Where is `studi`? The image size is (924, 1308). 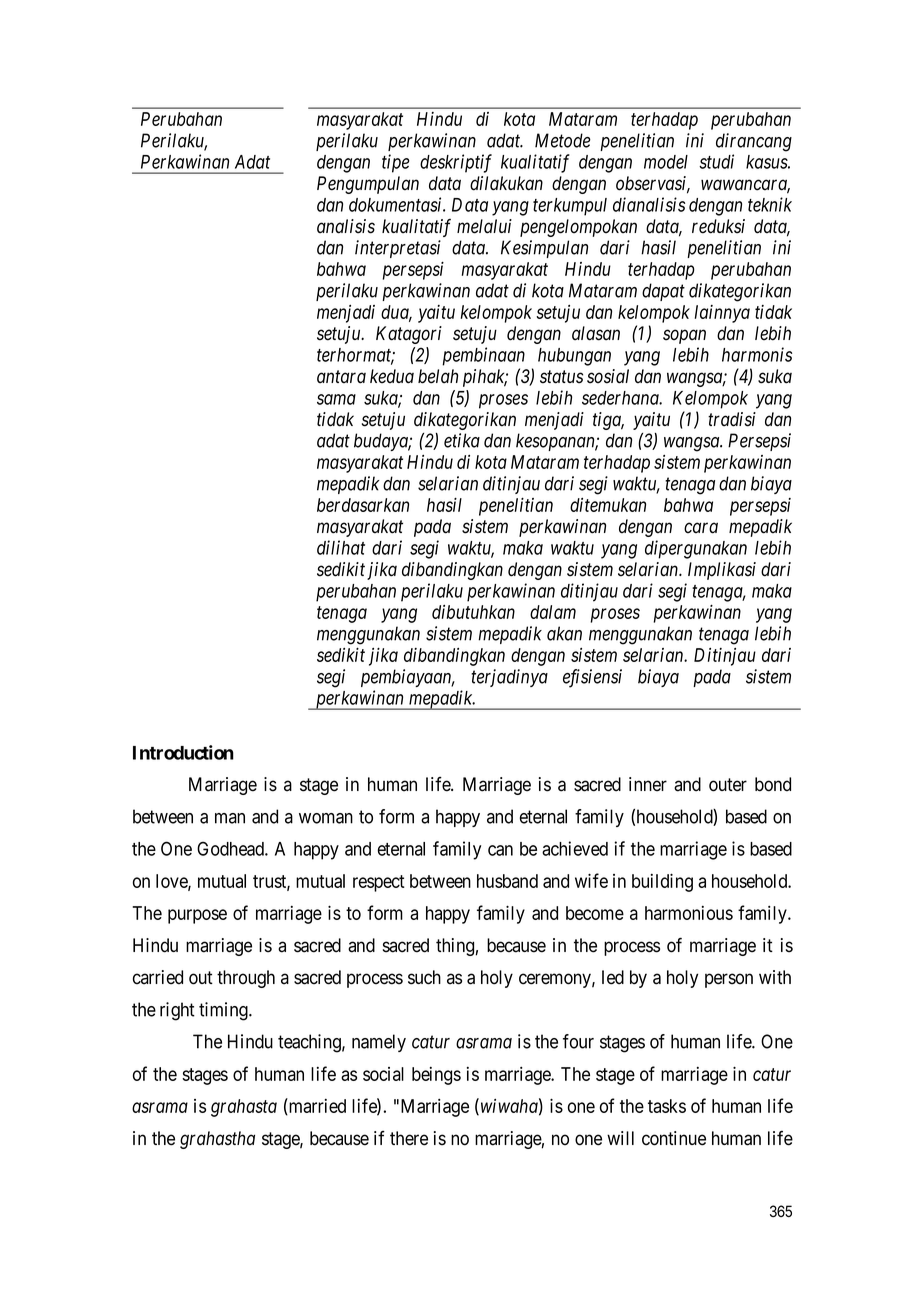
studi is located at coordinates (716, 161).
